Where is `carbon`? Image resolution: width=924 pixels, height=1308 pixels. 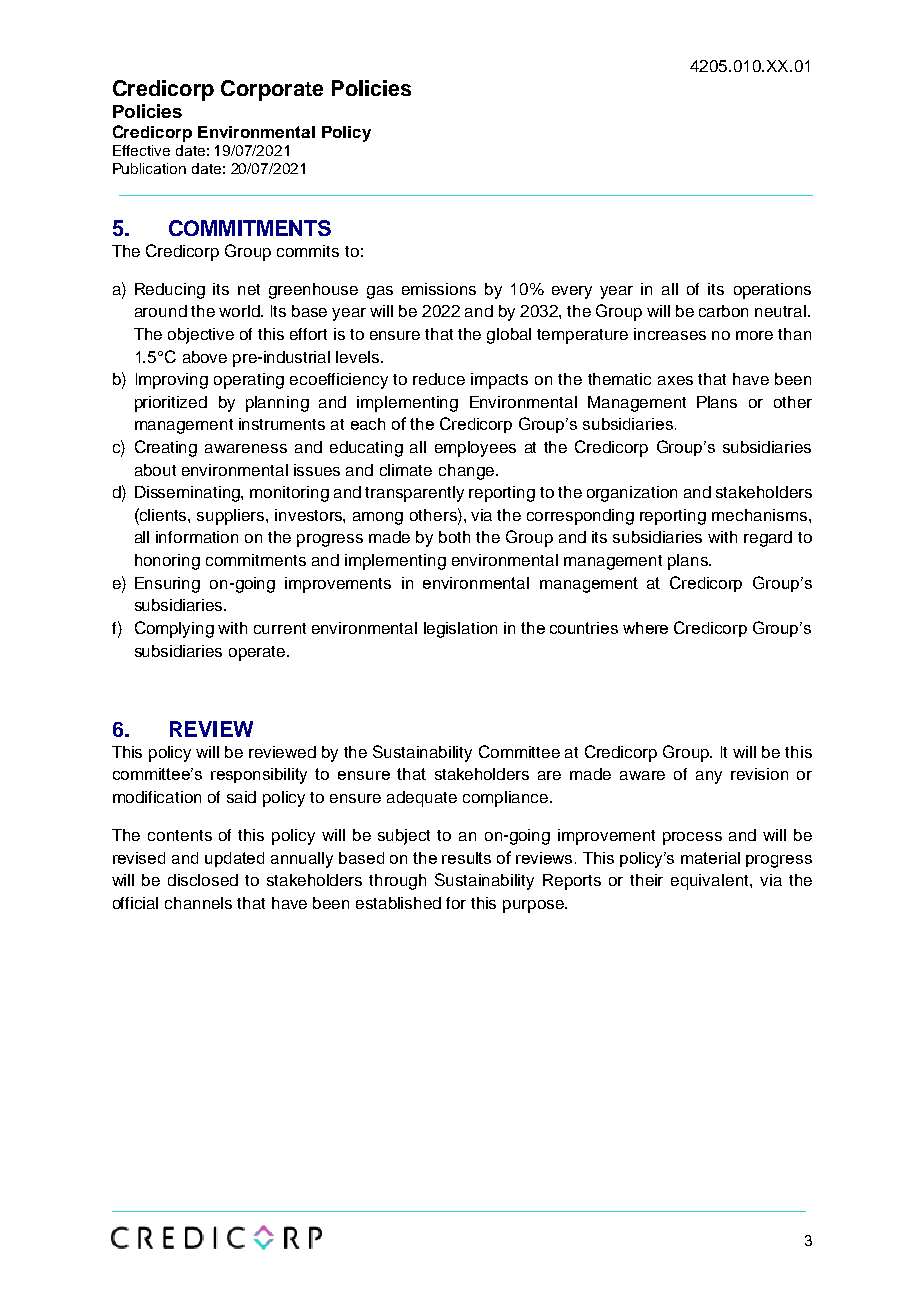
carbon is located at coordinates (723, 311).
